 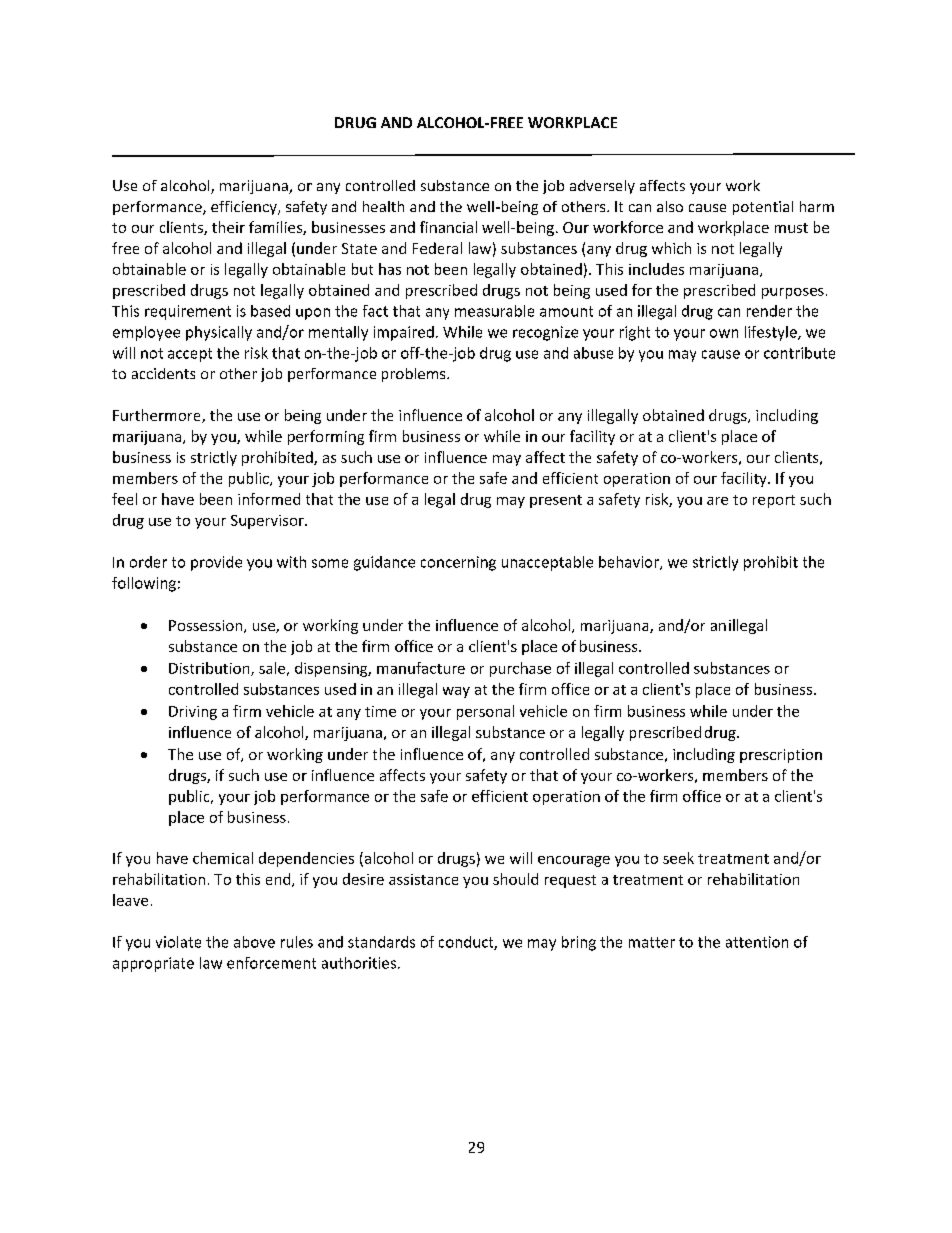 I want to click on behavior, so click(x=630, y=563).
